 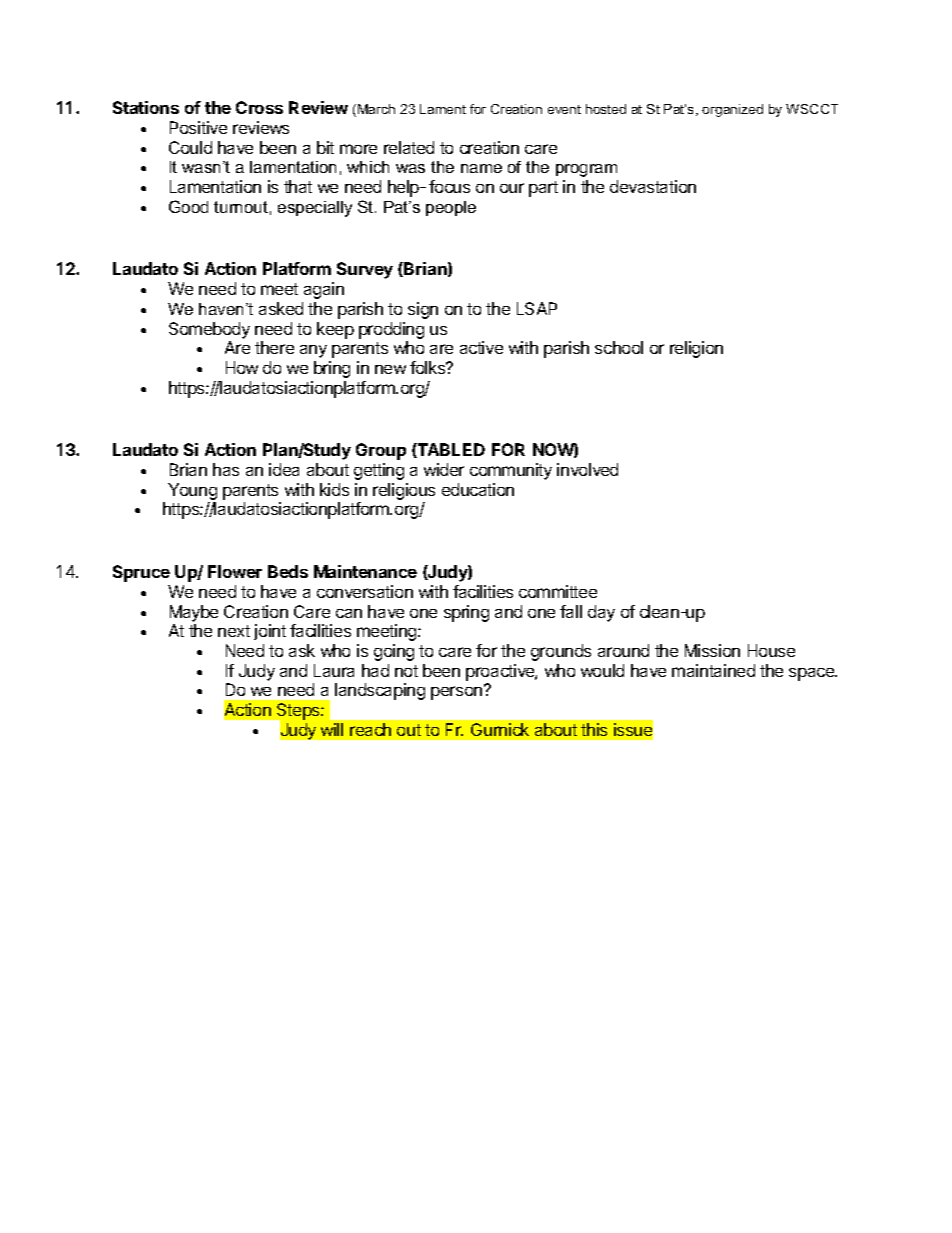 I want to click on related, so click(x=409, y=147).
